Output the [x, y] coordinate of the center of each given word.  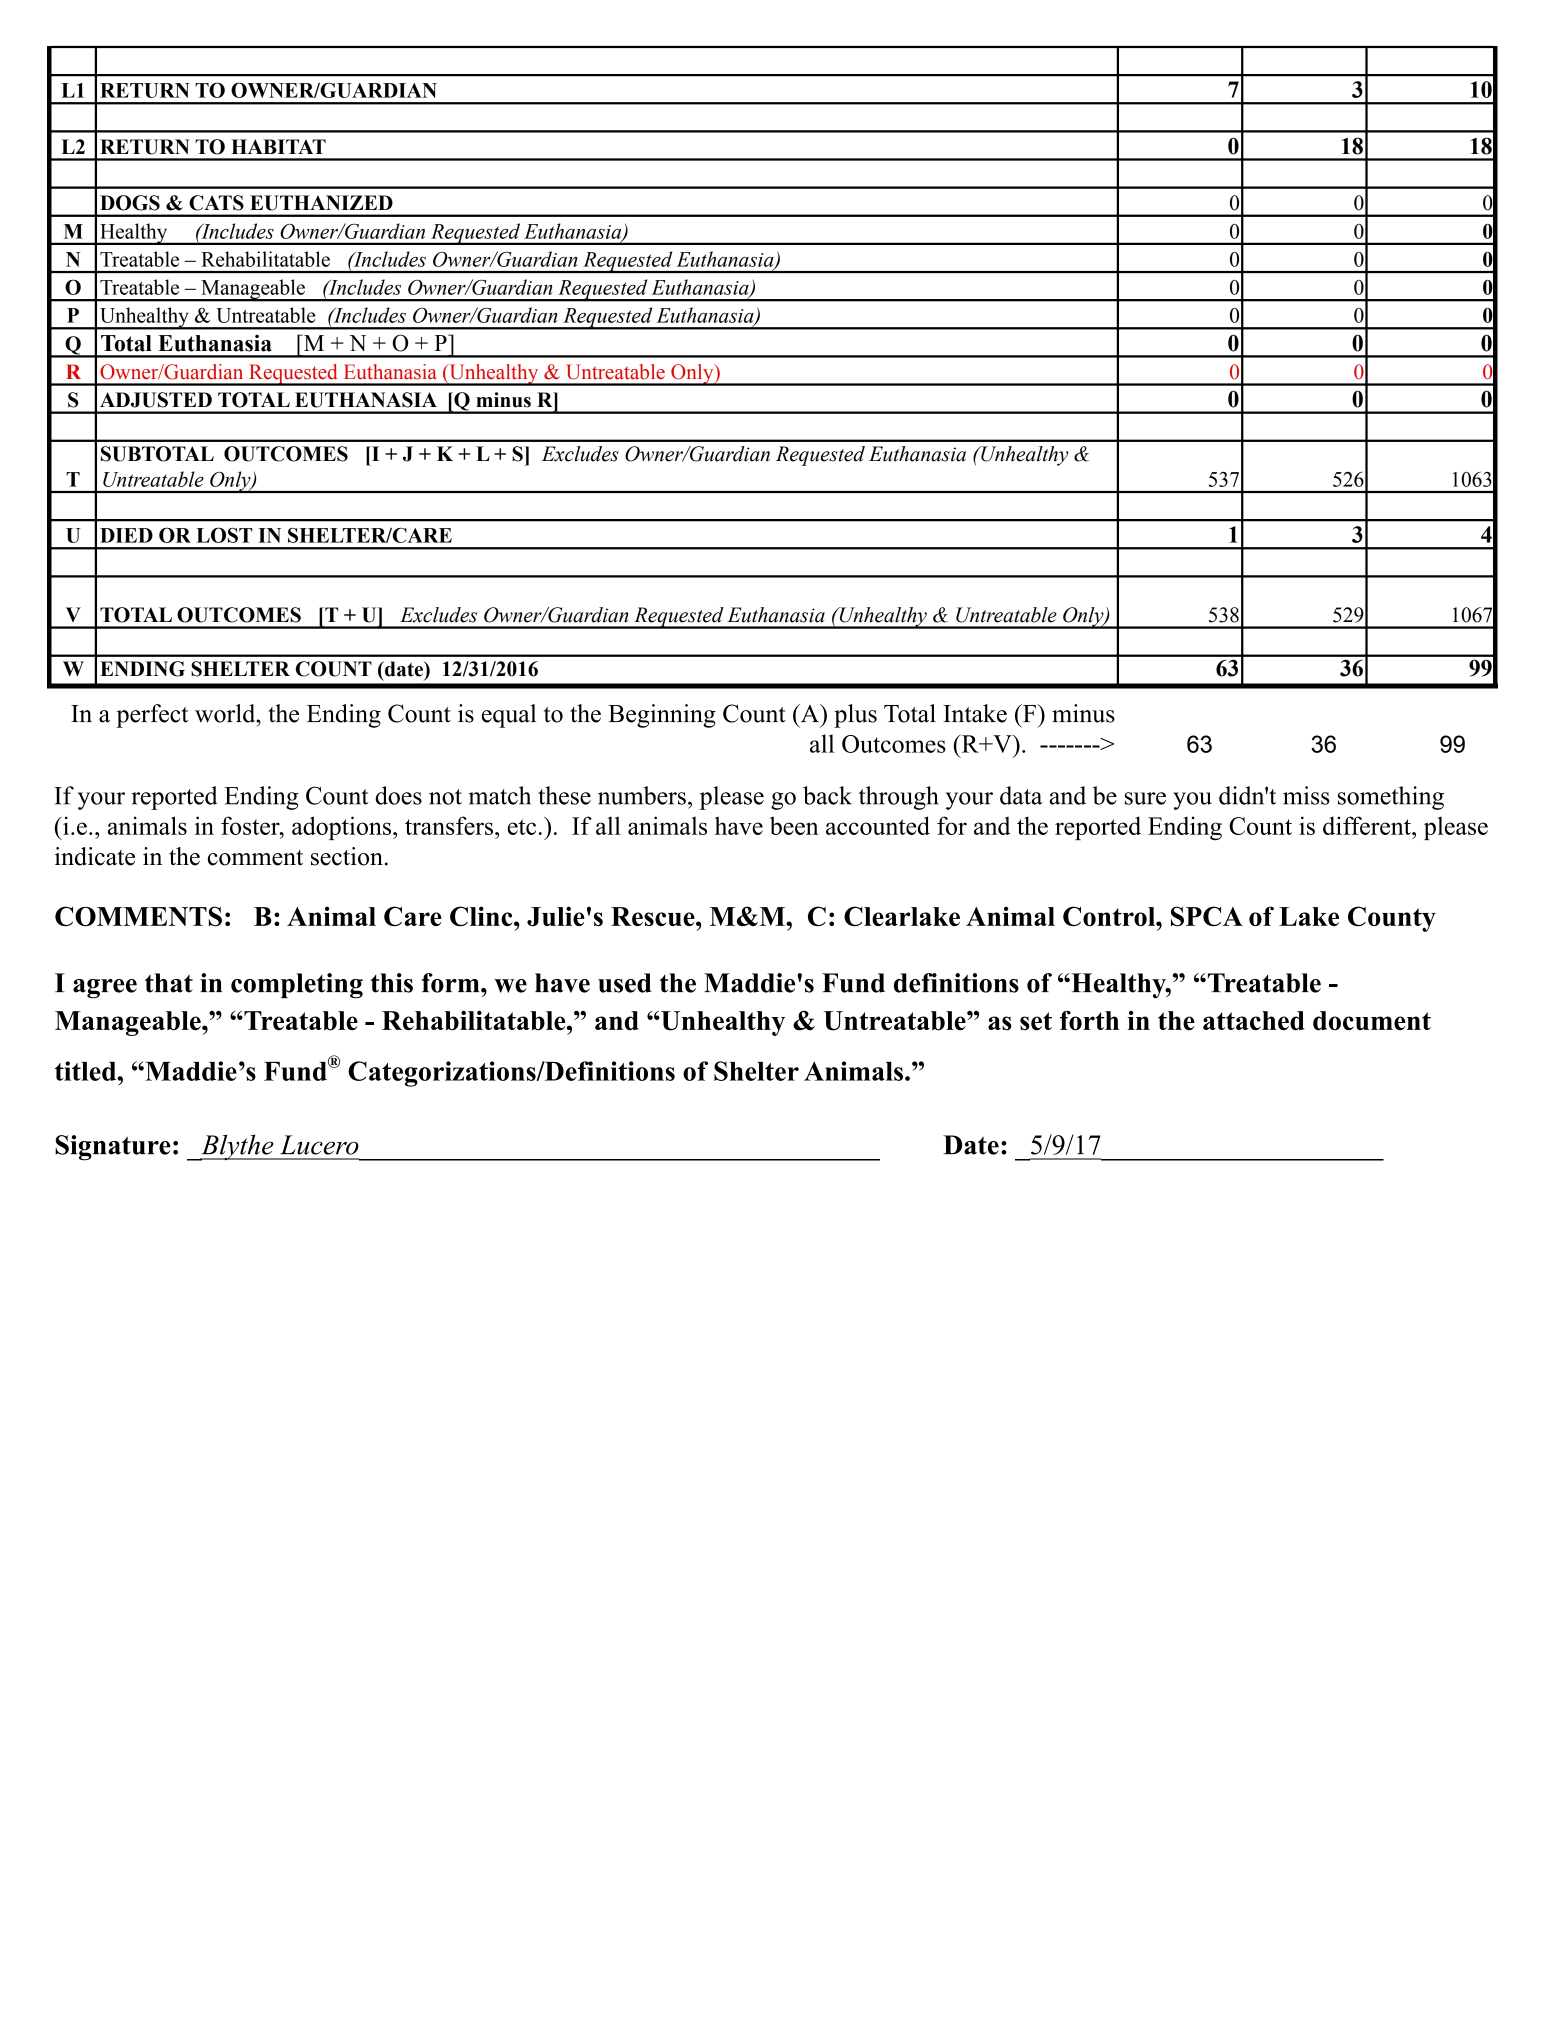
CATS [216, 203]
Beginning [662, 716]
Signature [113, 1148]
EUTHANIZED [321, 203]
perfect [152, 716]
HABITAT [278, 146]
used [625, 983]
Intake [975, 713]
